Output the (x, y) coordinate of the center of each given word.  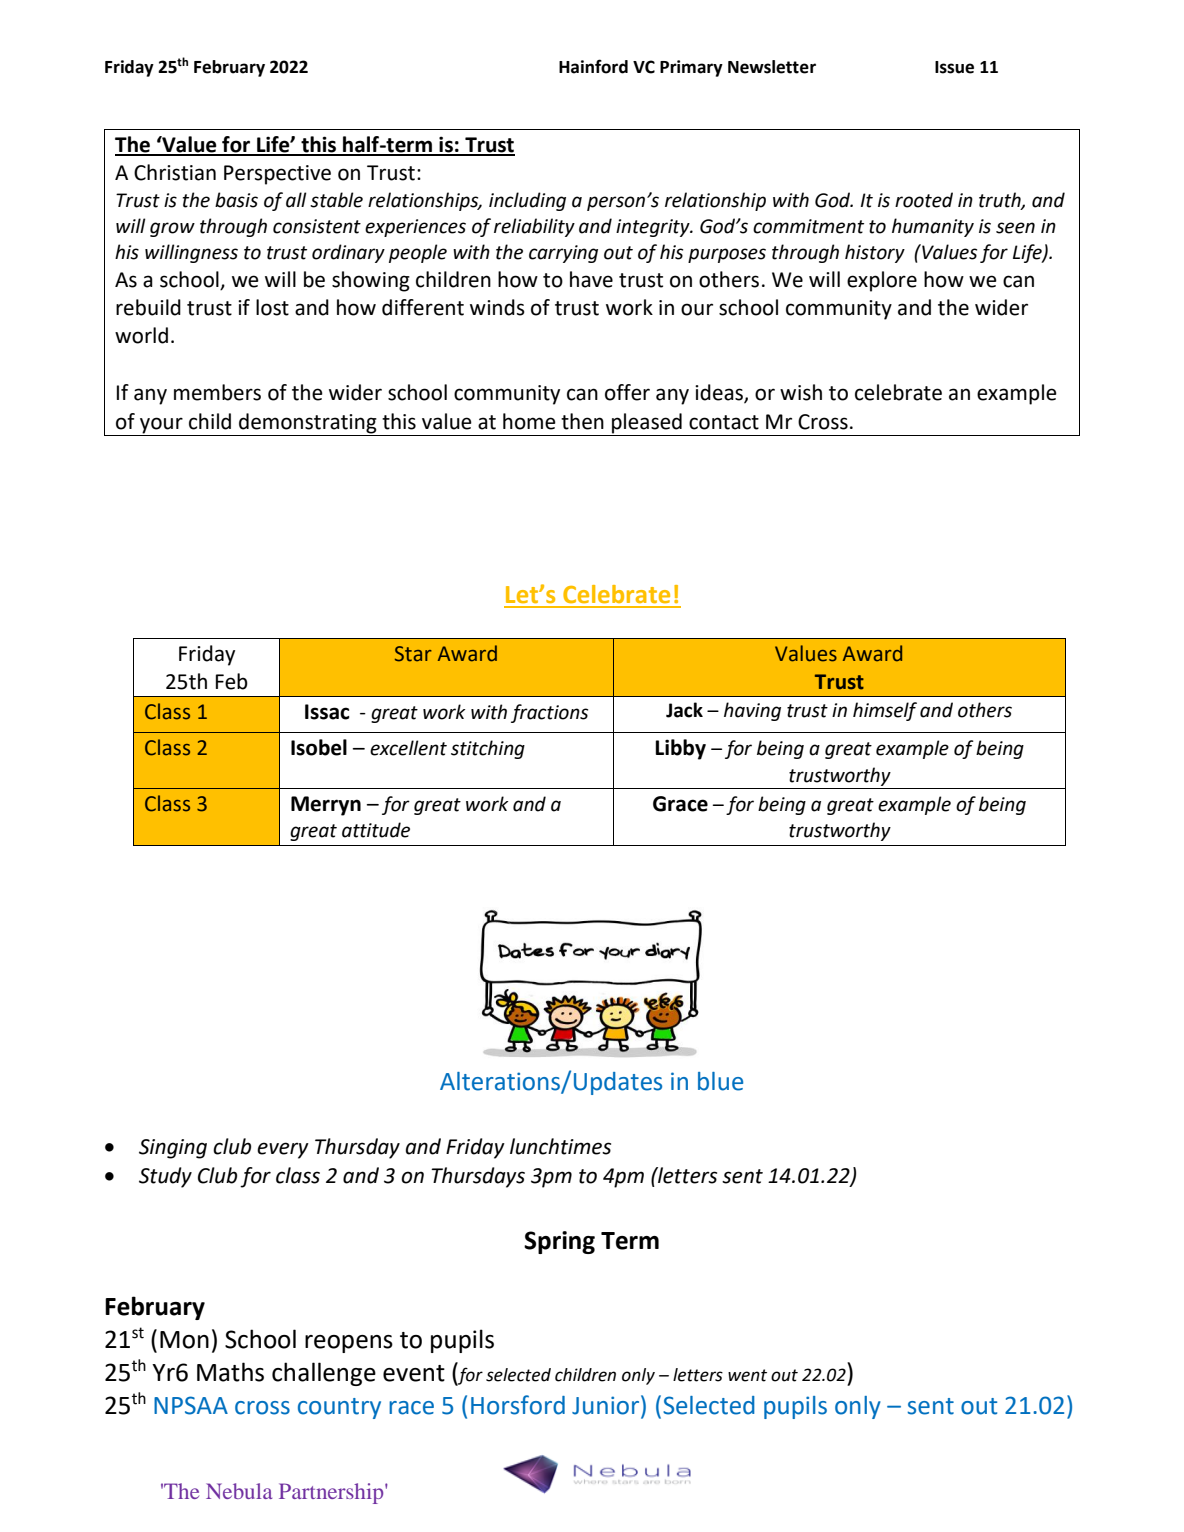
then (582, 421)
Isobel (319, 747)
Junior (607, 1405)
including (527, 201)
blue (720, 1081)
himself (885, 711)
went (747, 1375)
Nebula (239, 1491)
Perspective (277, 175)
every (283, 1150)
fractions (549, 713)
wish (801, 392)
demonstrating (308, 423)
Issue (954, 67)
